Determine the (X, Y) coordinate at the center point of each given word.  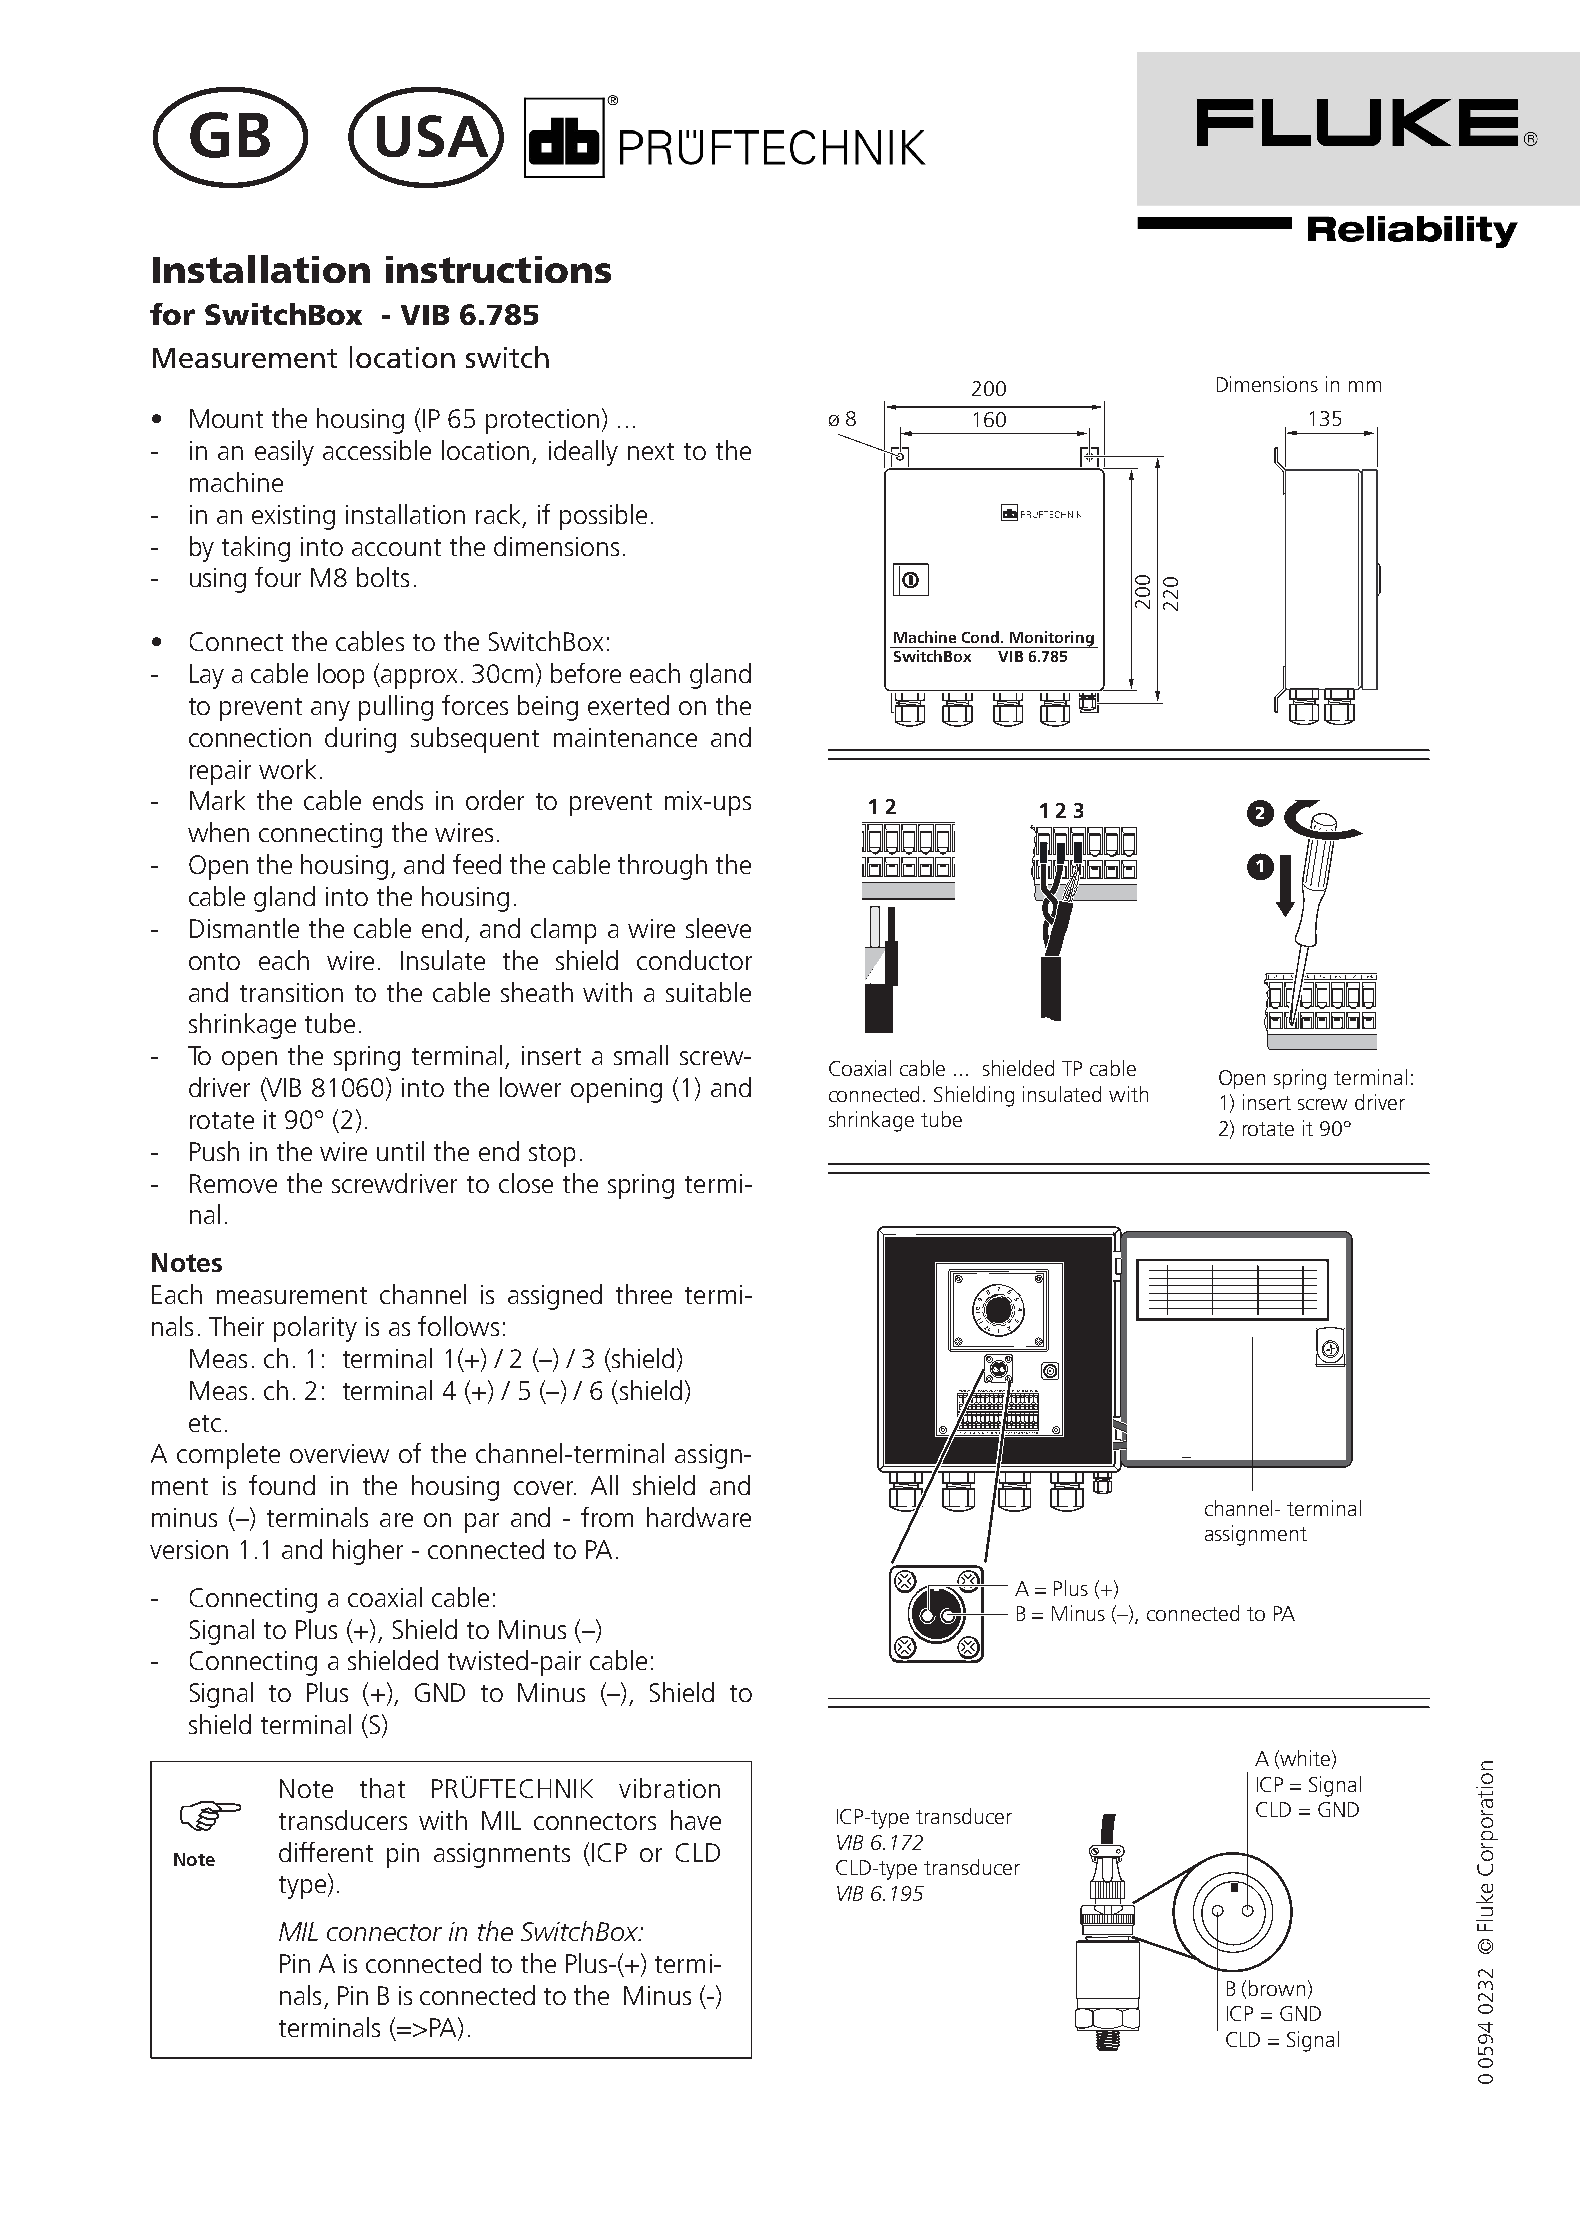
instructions (498, 269)
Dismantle (244, 928)
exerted (628, 705)
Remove (233, 1183)
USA (434, 136)
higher (368, 1552)
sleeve (718, 928)
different (326, 1852)
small (641, 1055)
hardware (699, 1517)
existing (293, 517)
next (651, 451)
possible (603, 517)
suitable (708, 992)
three (644, 1294)
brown (1277, 1988)
